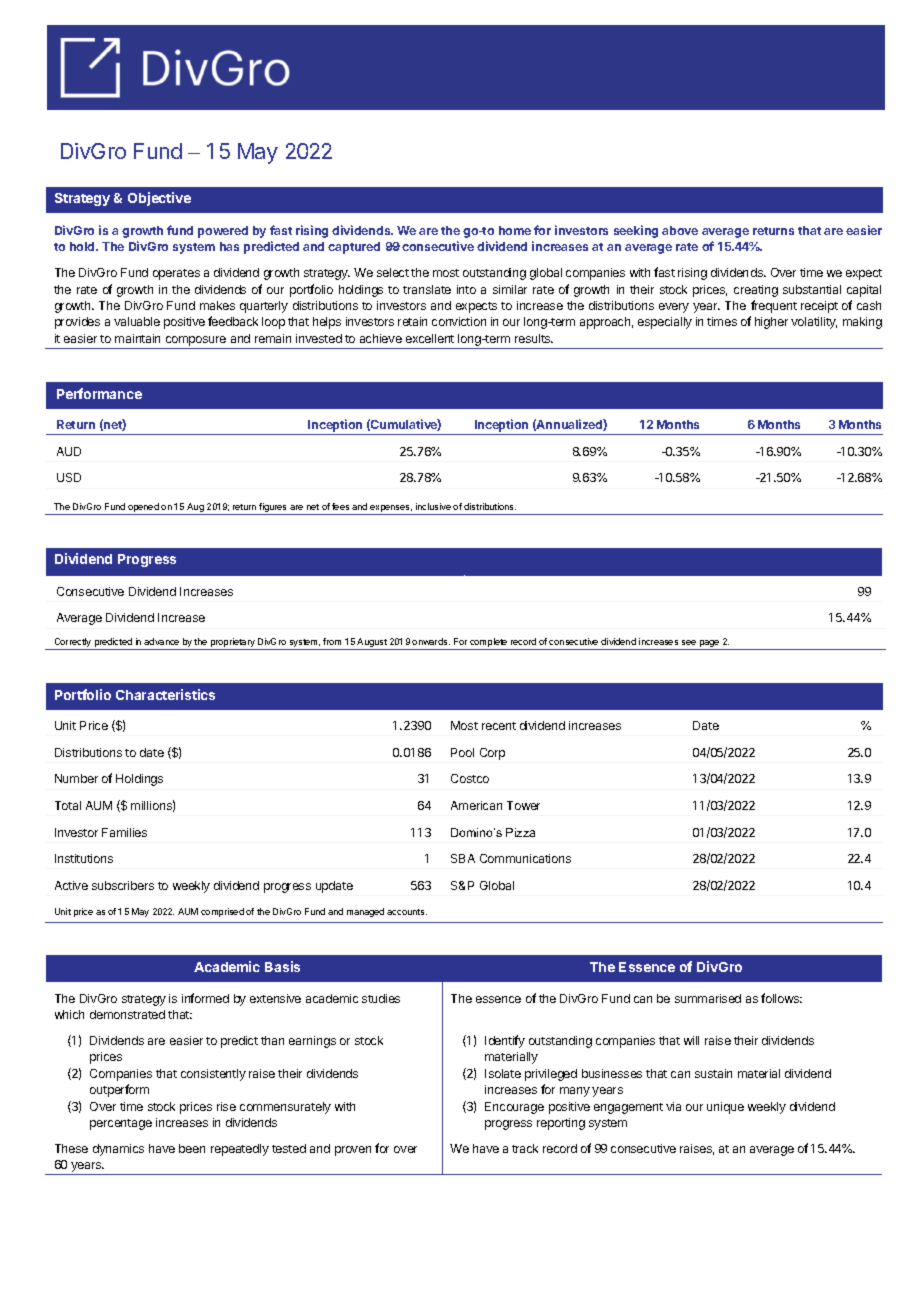 The width and height of the document is (924, 1309). Describe the element at coordinates (121, 1124) in the document. I see `percentage` at that location.
